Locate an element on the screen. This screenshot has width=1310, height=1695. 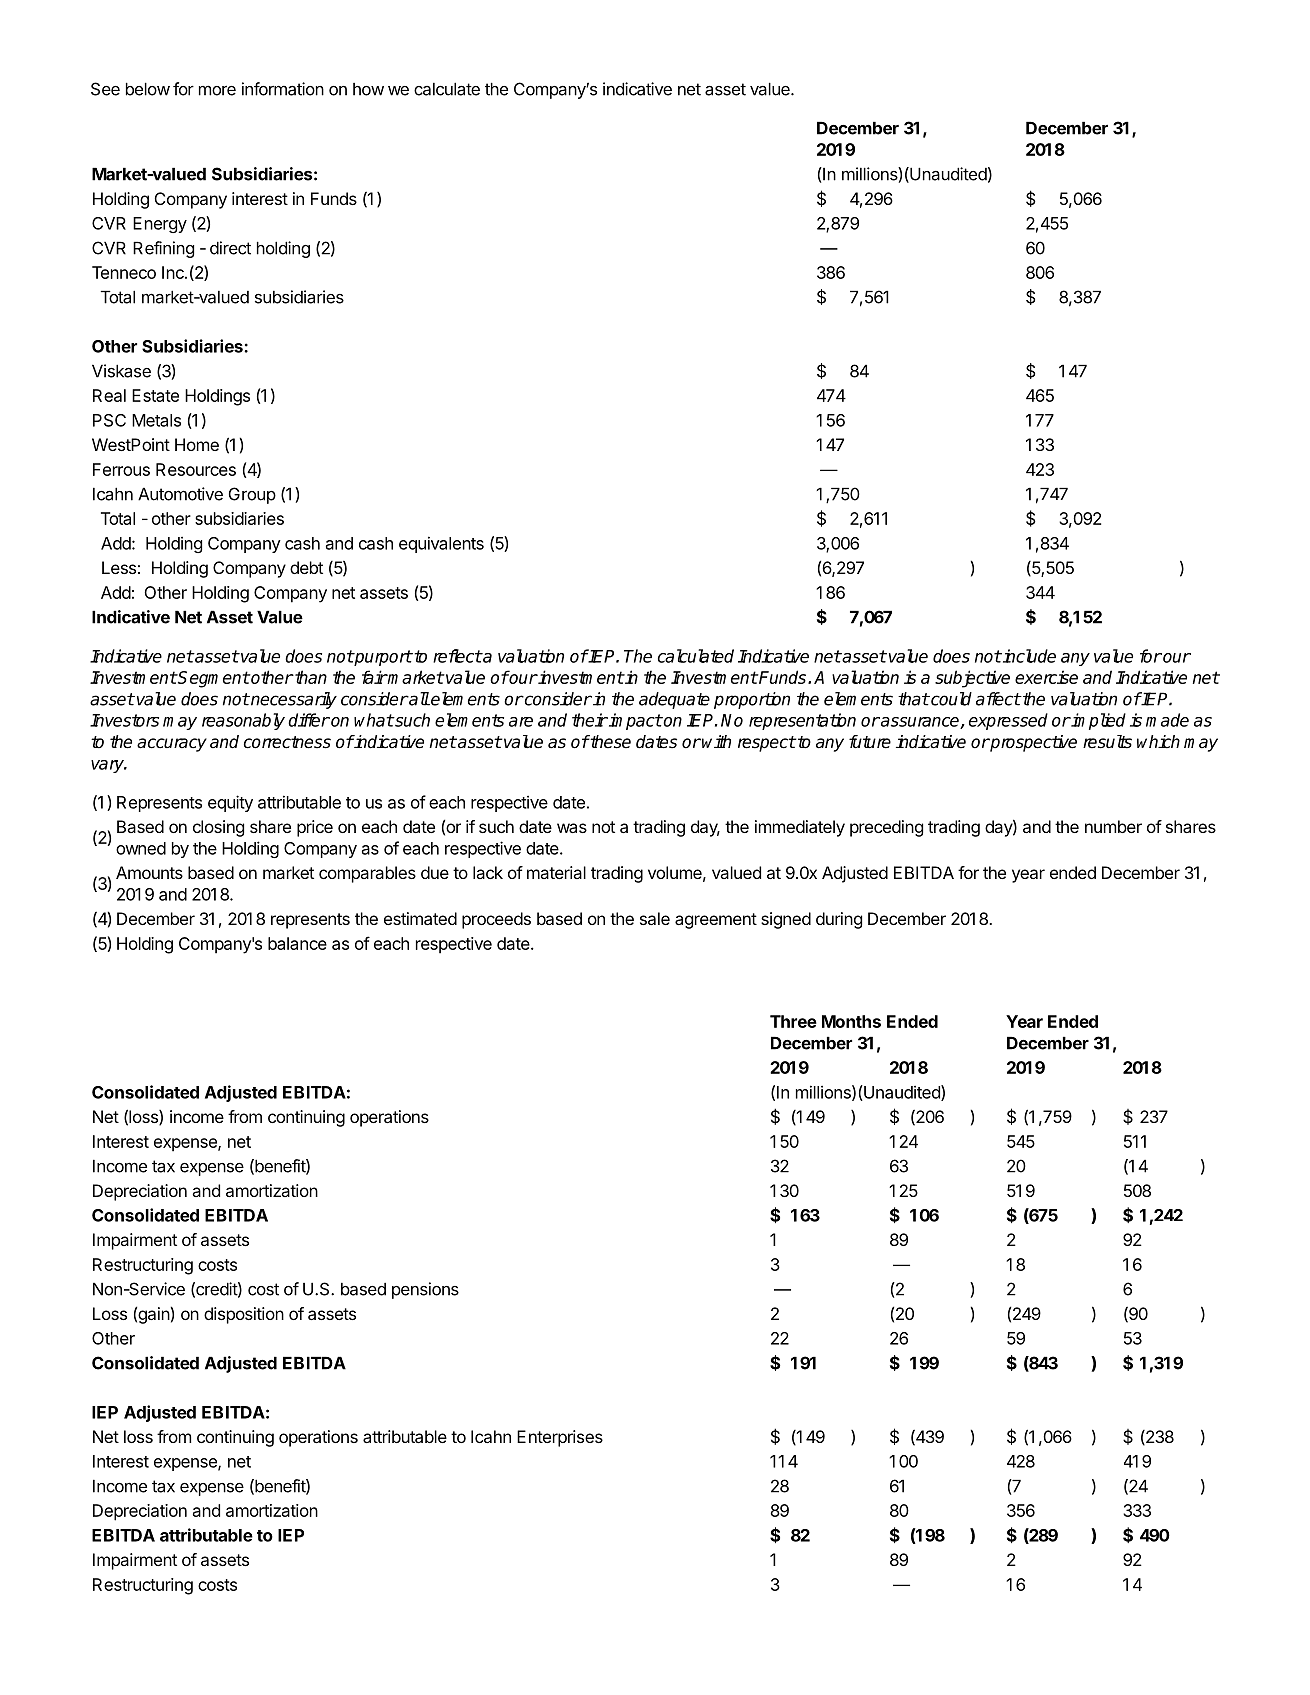
exercise is located at coordinates (1046, 677).
